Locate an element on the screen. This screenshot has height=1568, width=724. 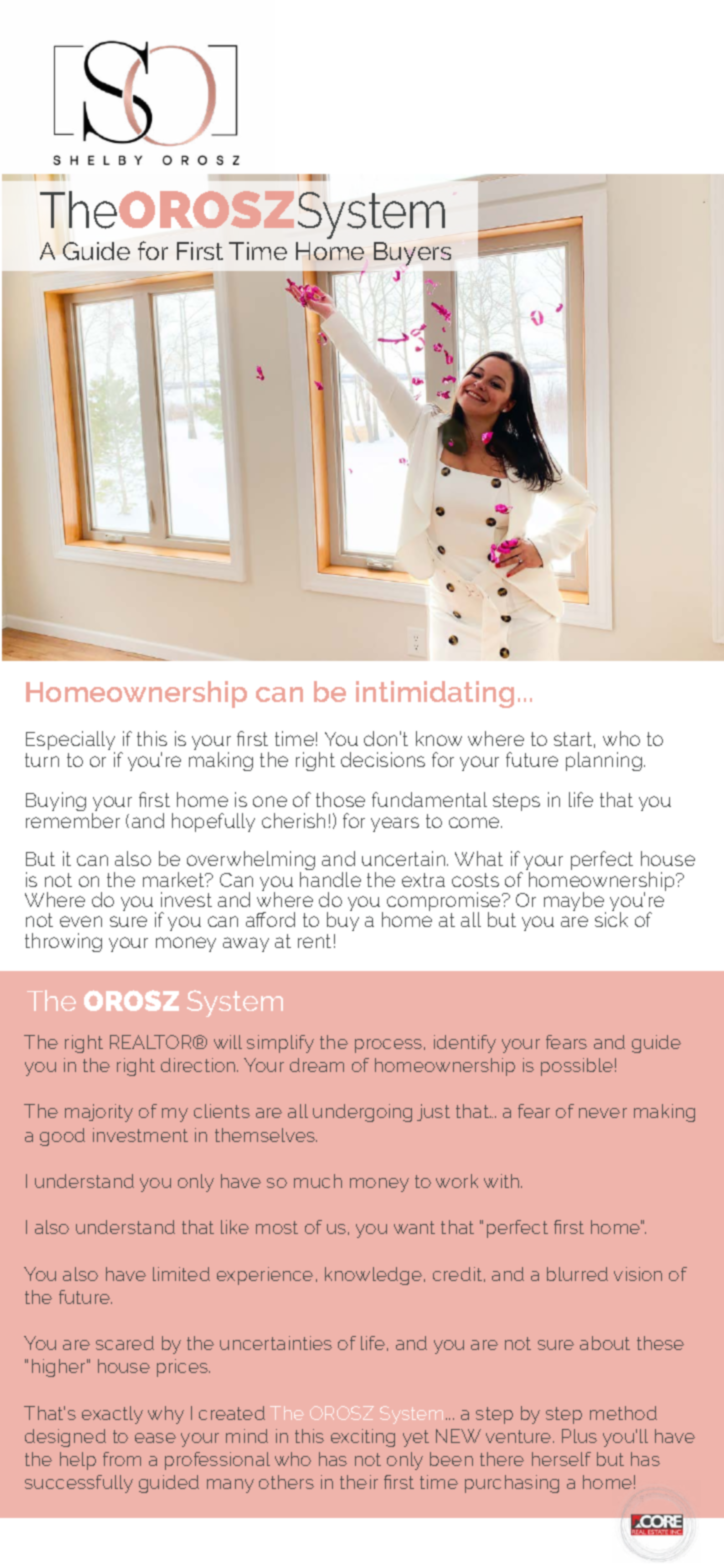
Plus is located at coordinates (579, 1436).
